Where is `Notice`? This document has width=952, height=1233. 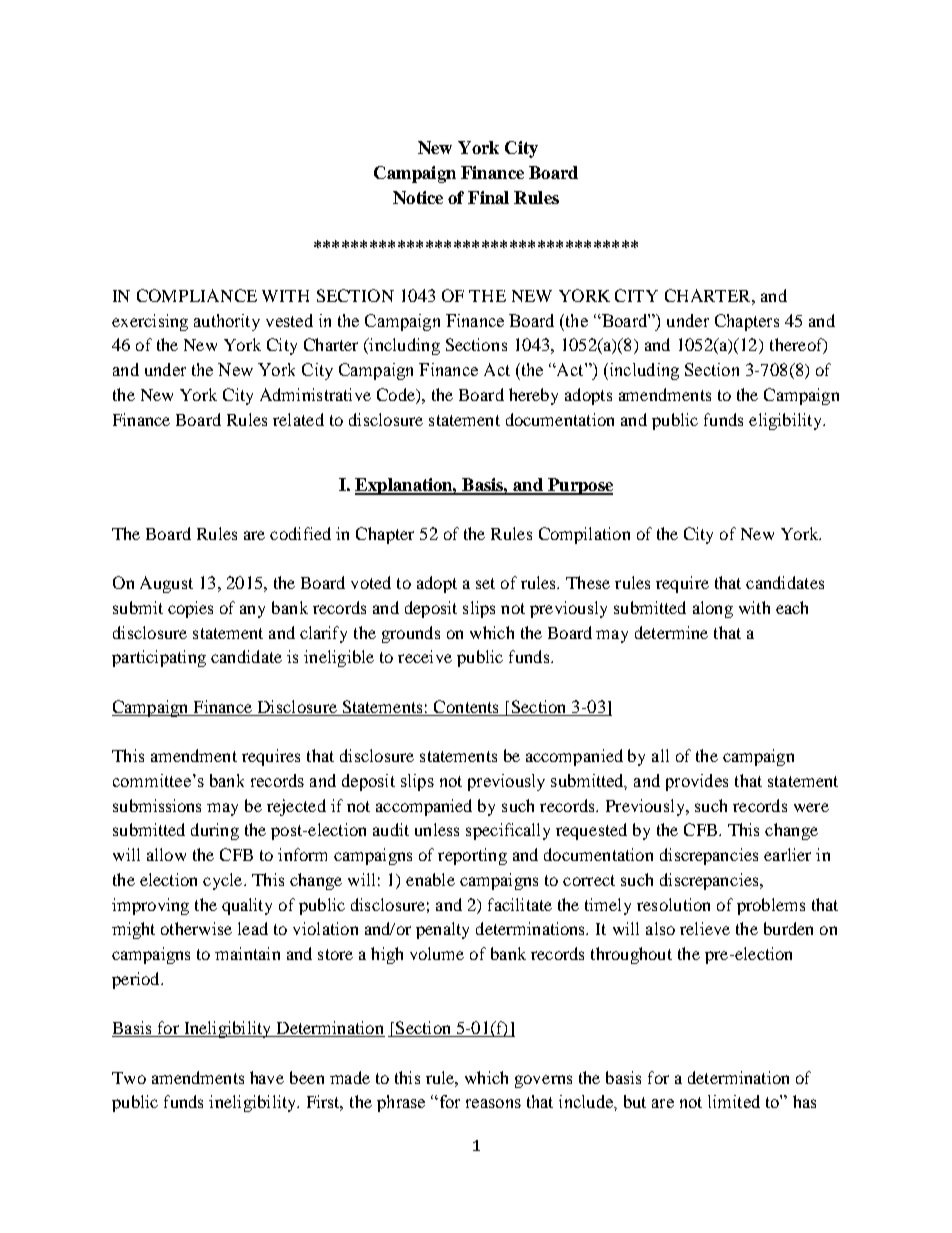
Notice is located at coordinates (418, 197).
